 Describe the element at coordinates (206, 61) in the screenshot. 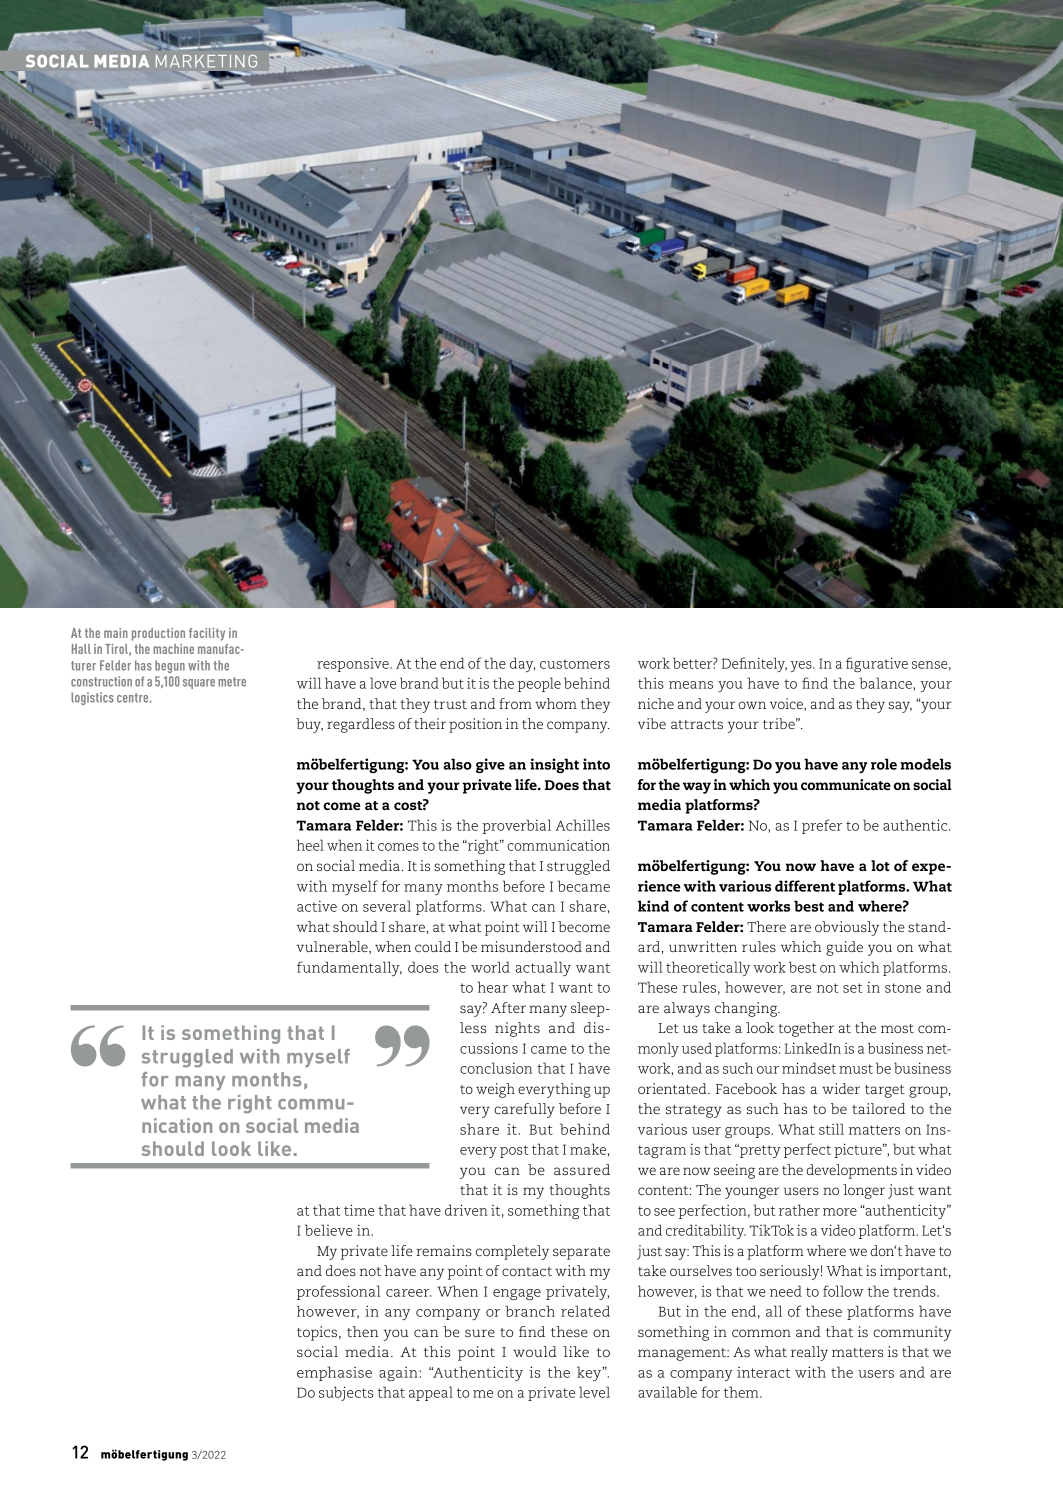

I see `MARKETING` at that location.
